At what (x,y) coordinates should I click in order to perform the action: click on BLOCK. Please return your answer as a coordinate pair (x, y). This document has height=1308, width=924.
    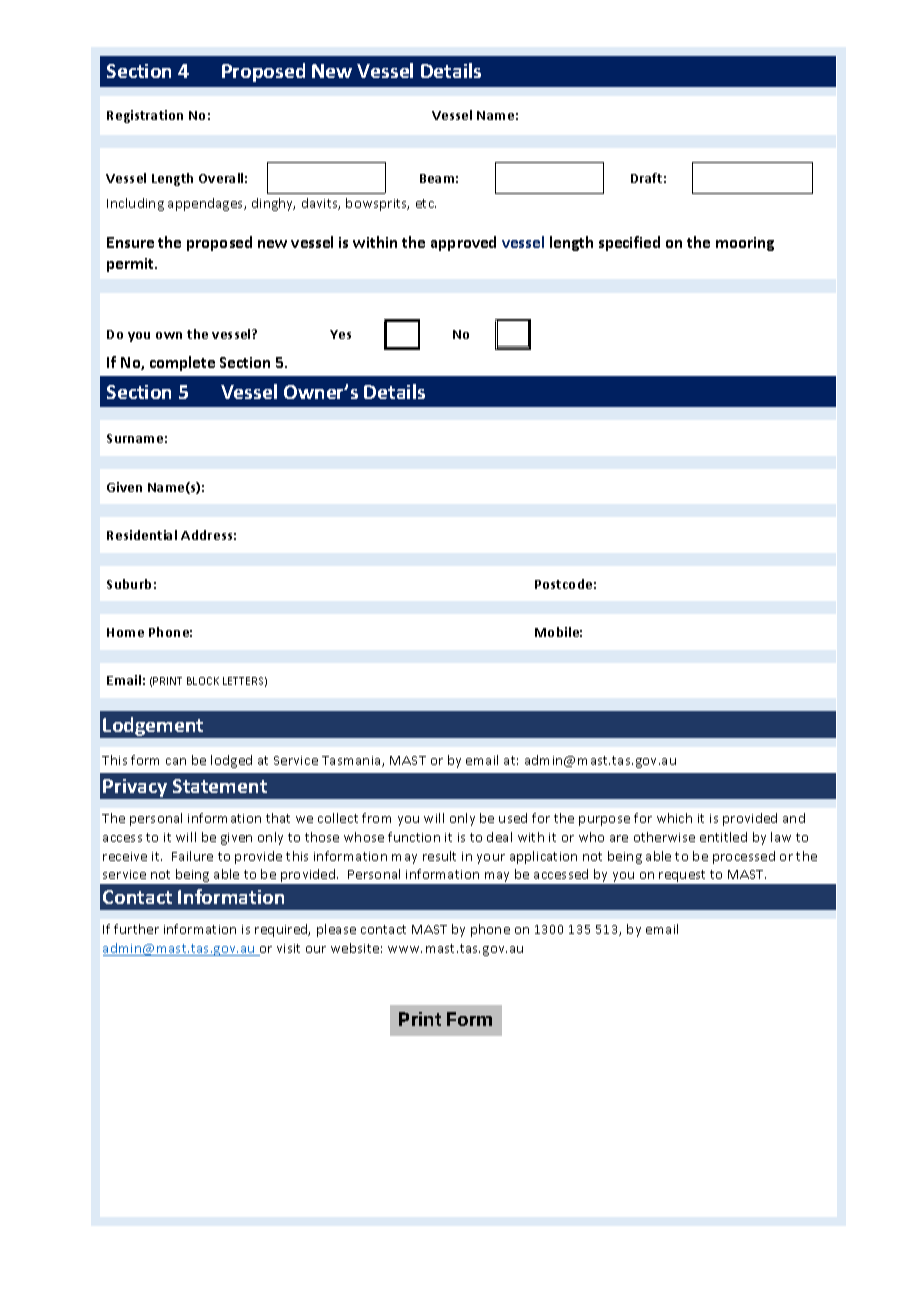
    Looking at the image, I should click on (203, 681).
